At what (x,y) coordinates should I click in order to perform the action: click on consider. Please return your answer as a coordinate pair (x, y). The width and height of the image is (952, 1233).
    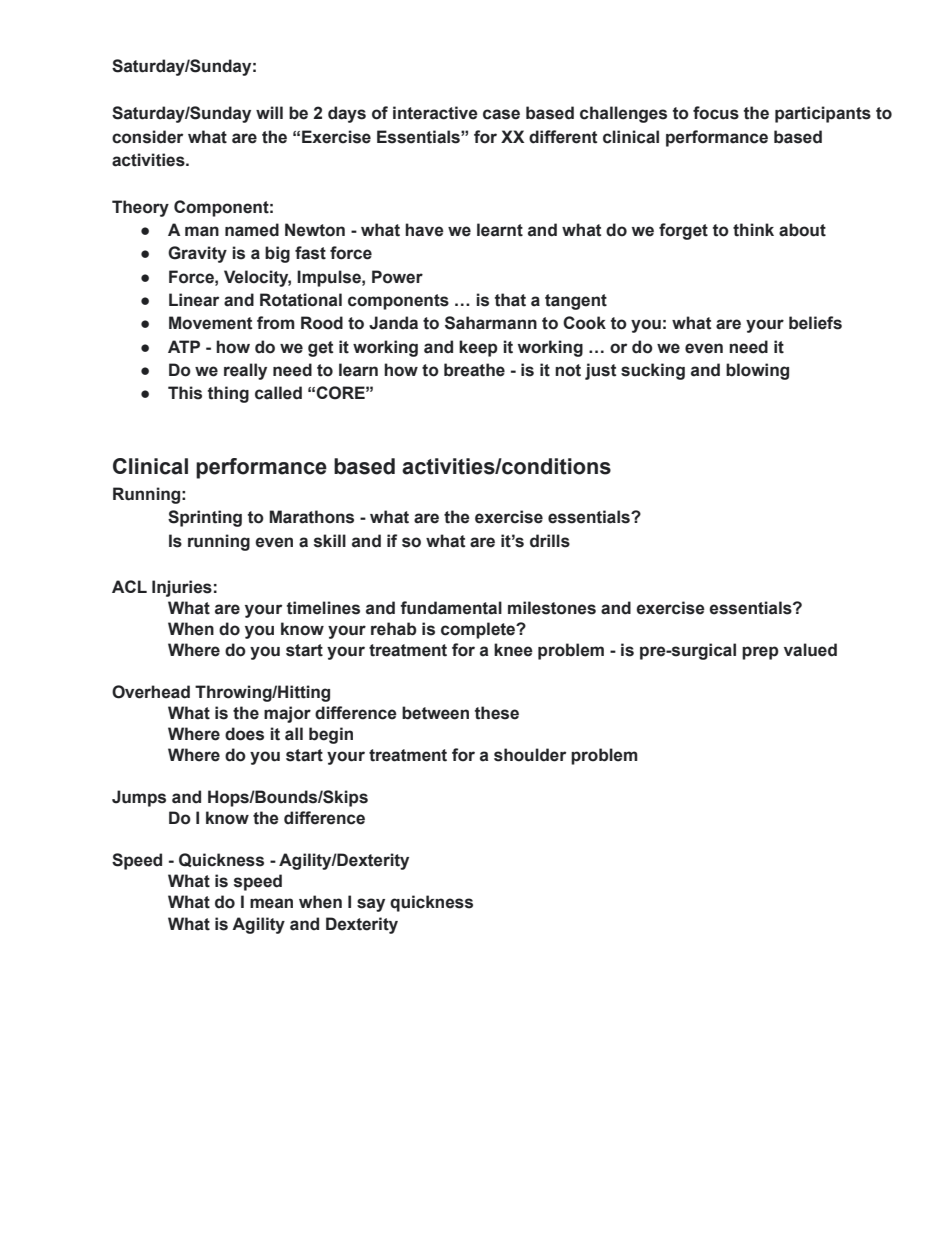
    Looking at the image, I should click on (147, 137).
